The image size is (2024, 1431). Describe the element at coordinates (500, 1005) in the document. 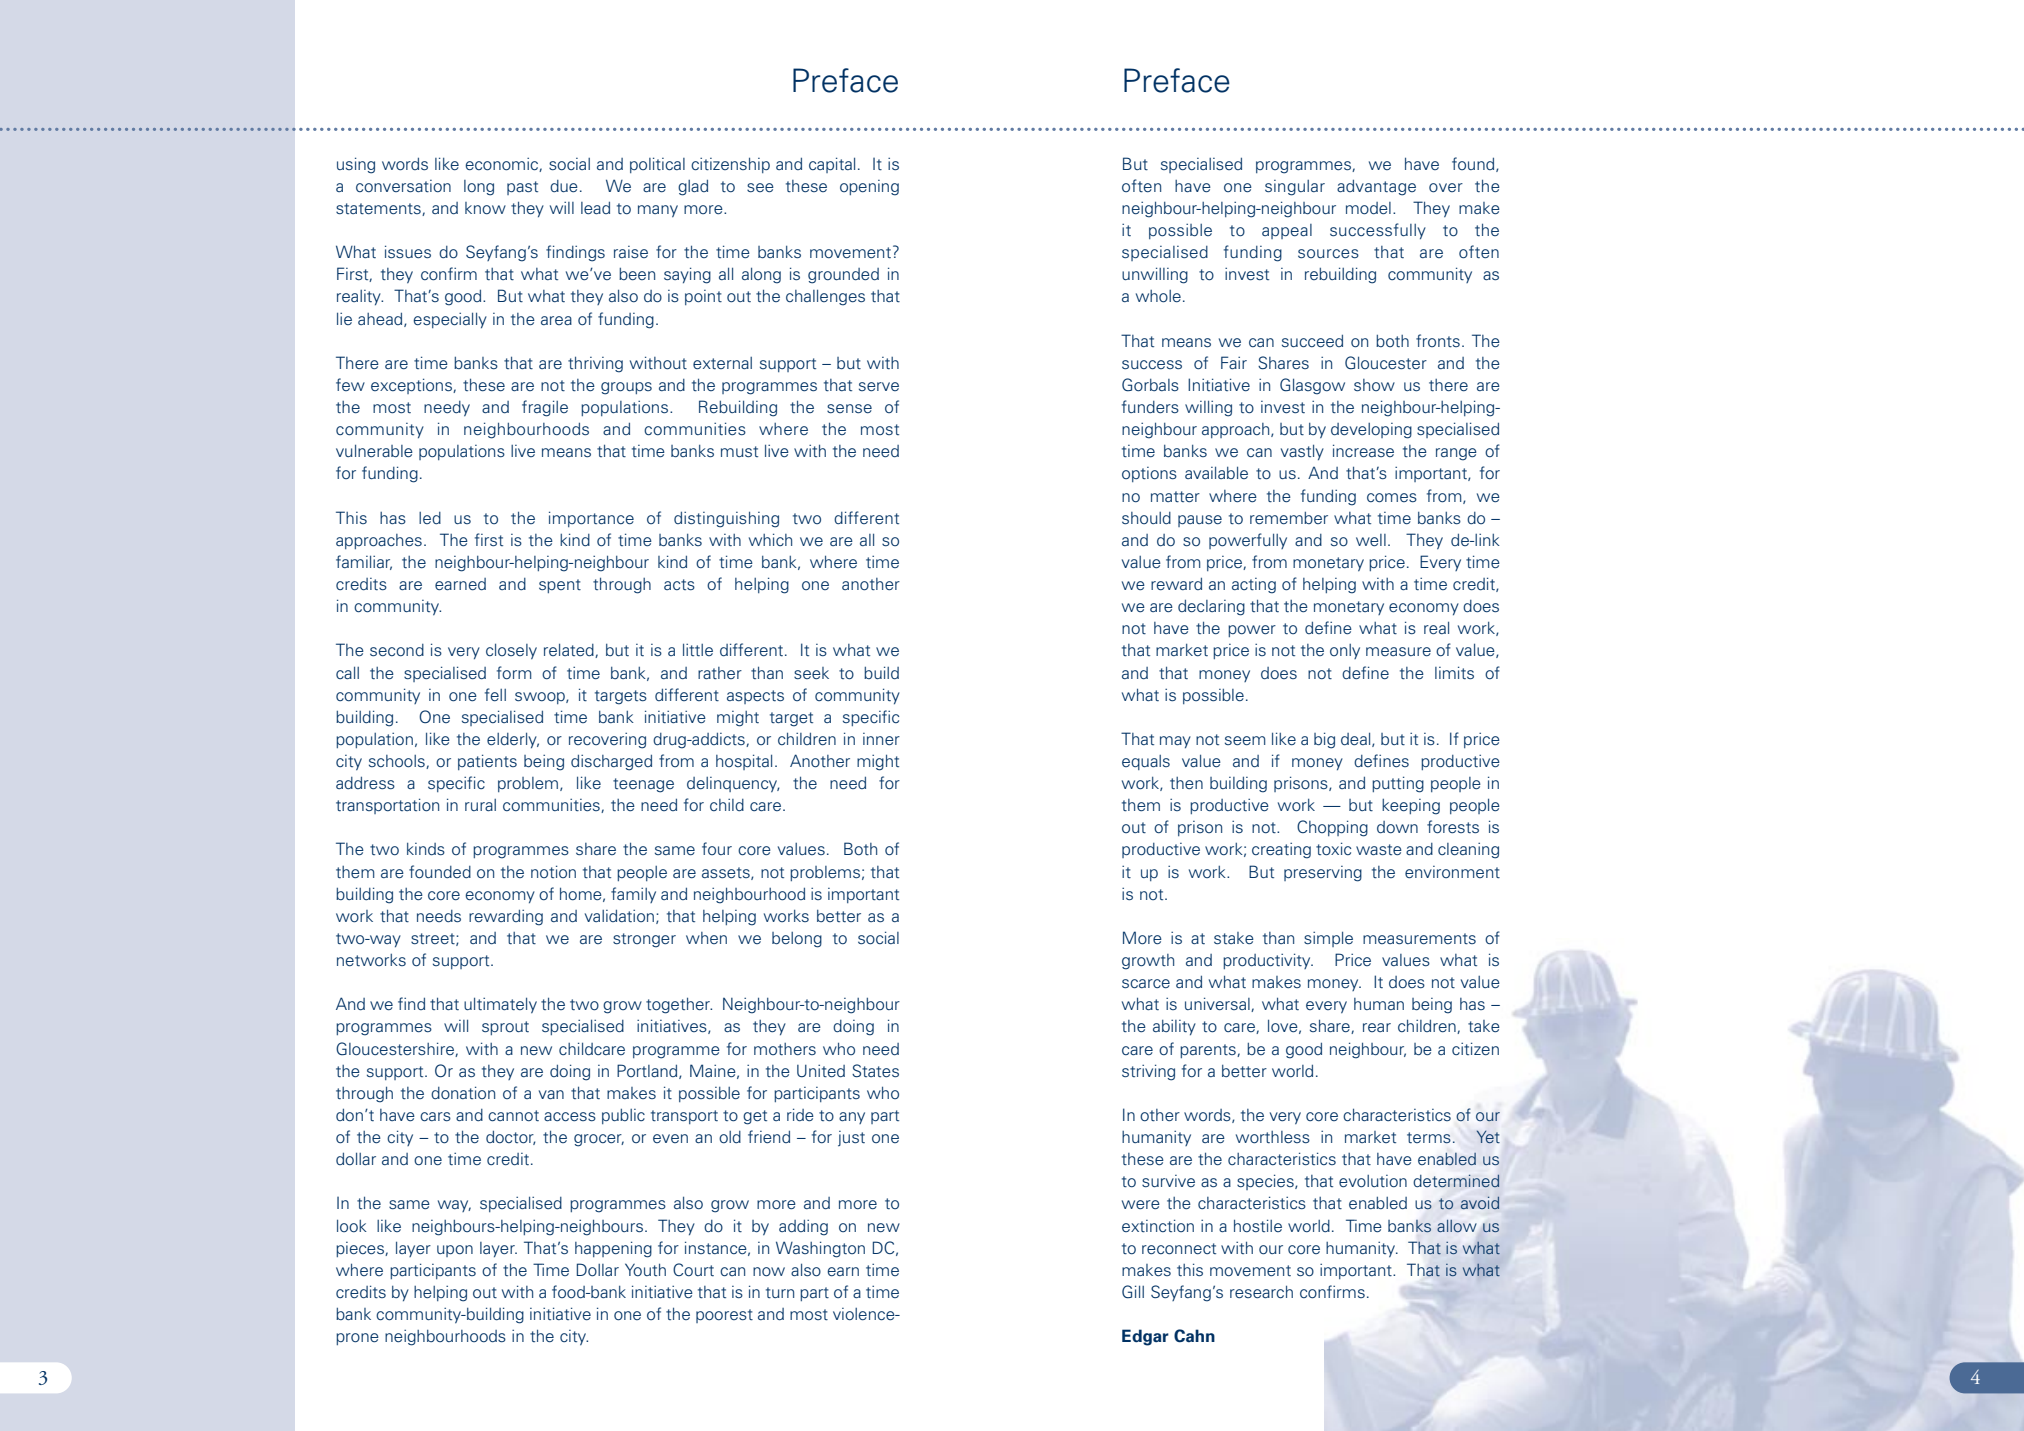

I see `ultimately` at that location.
